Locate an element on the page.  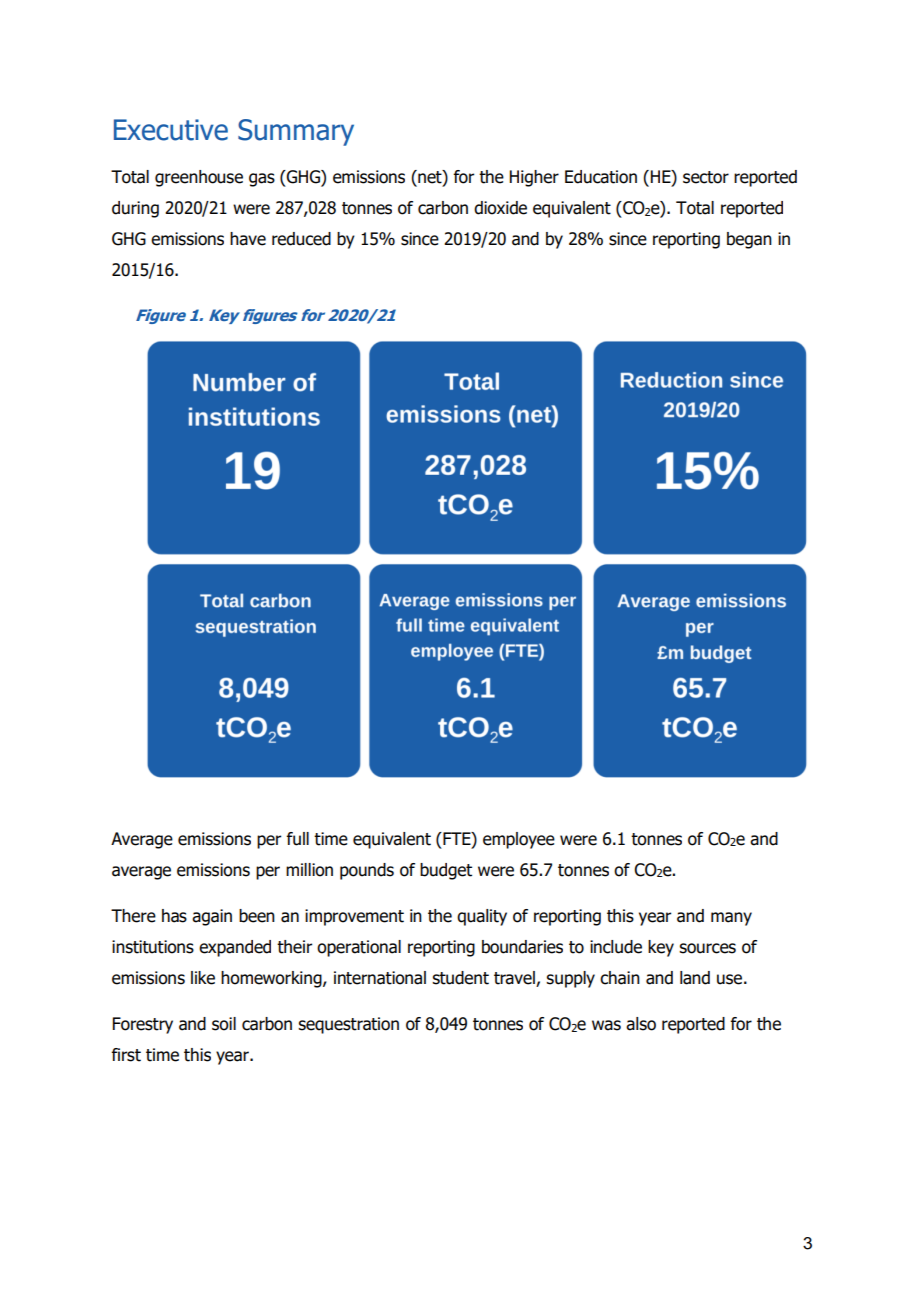
Executive is located at coordinates (171, 130).
